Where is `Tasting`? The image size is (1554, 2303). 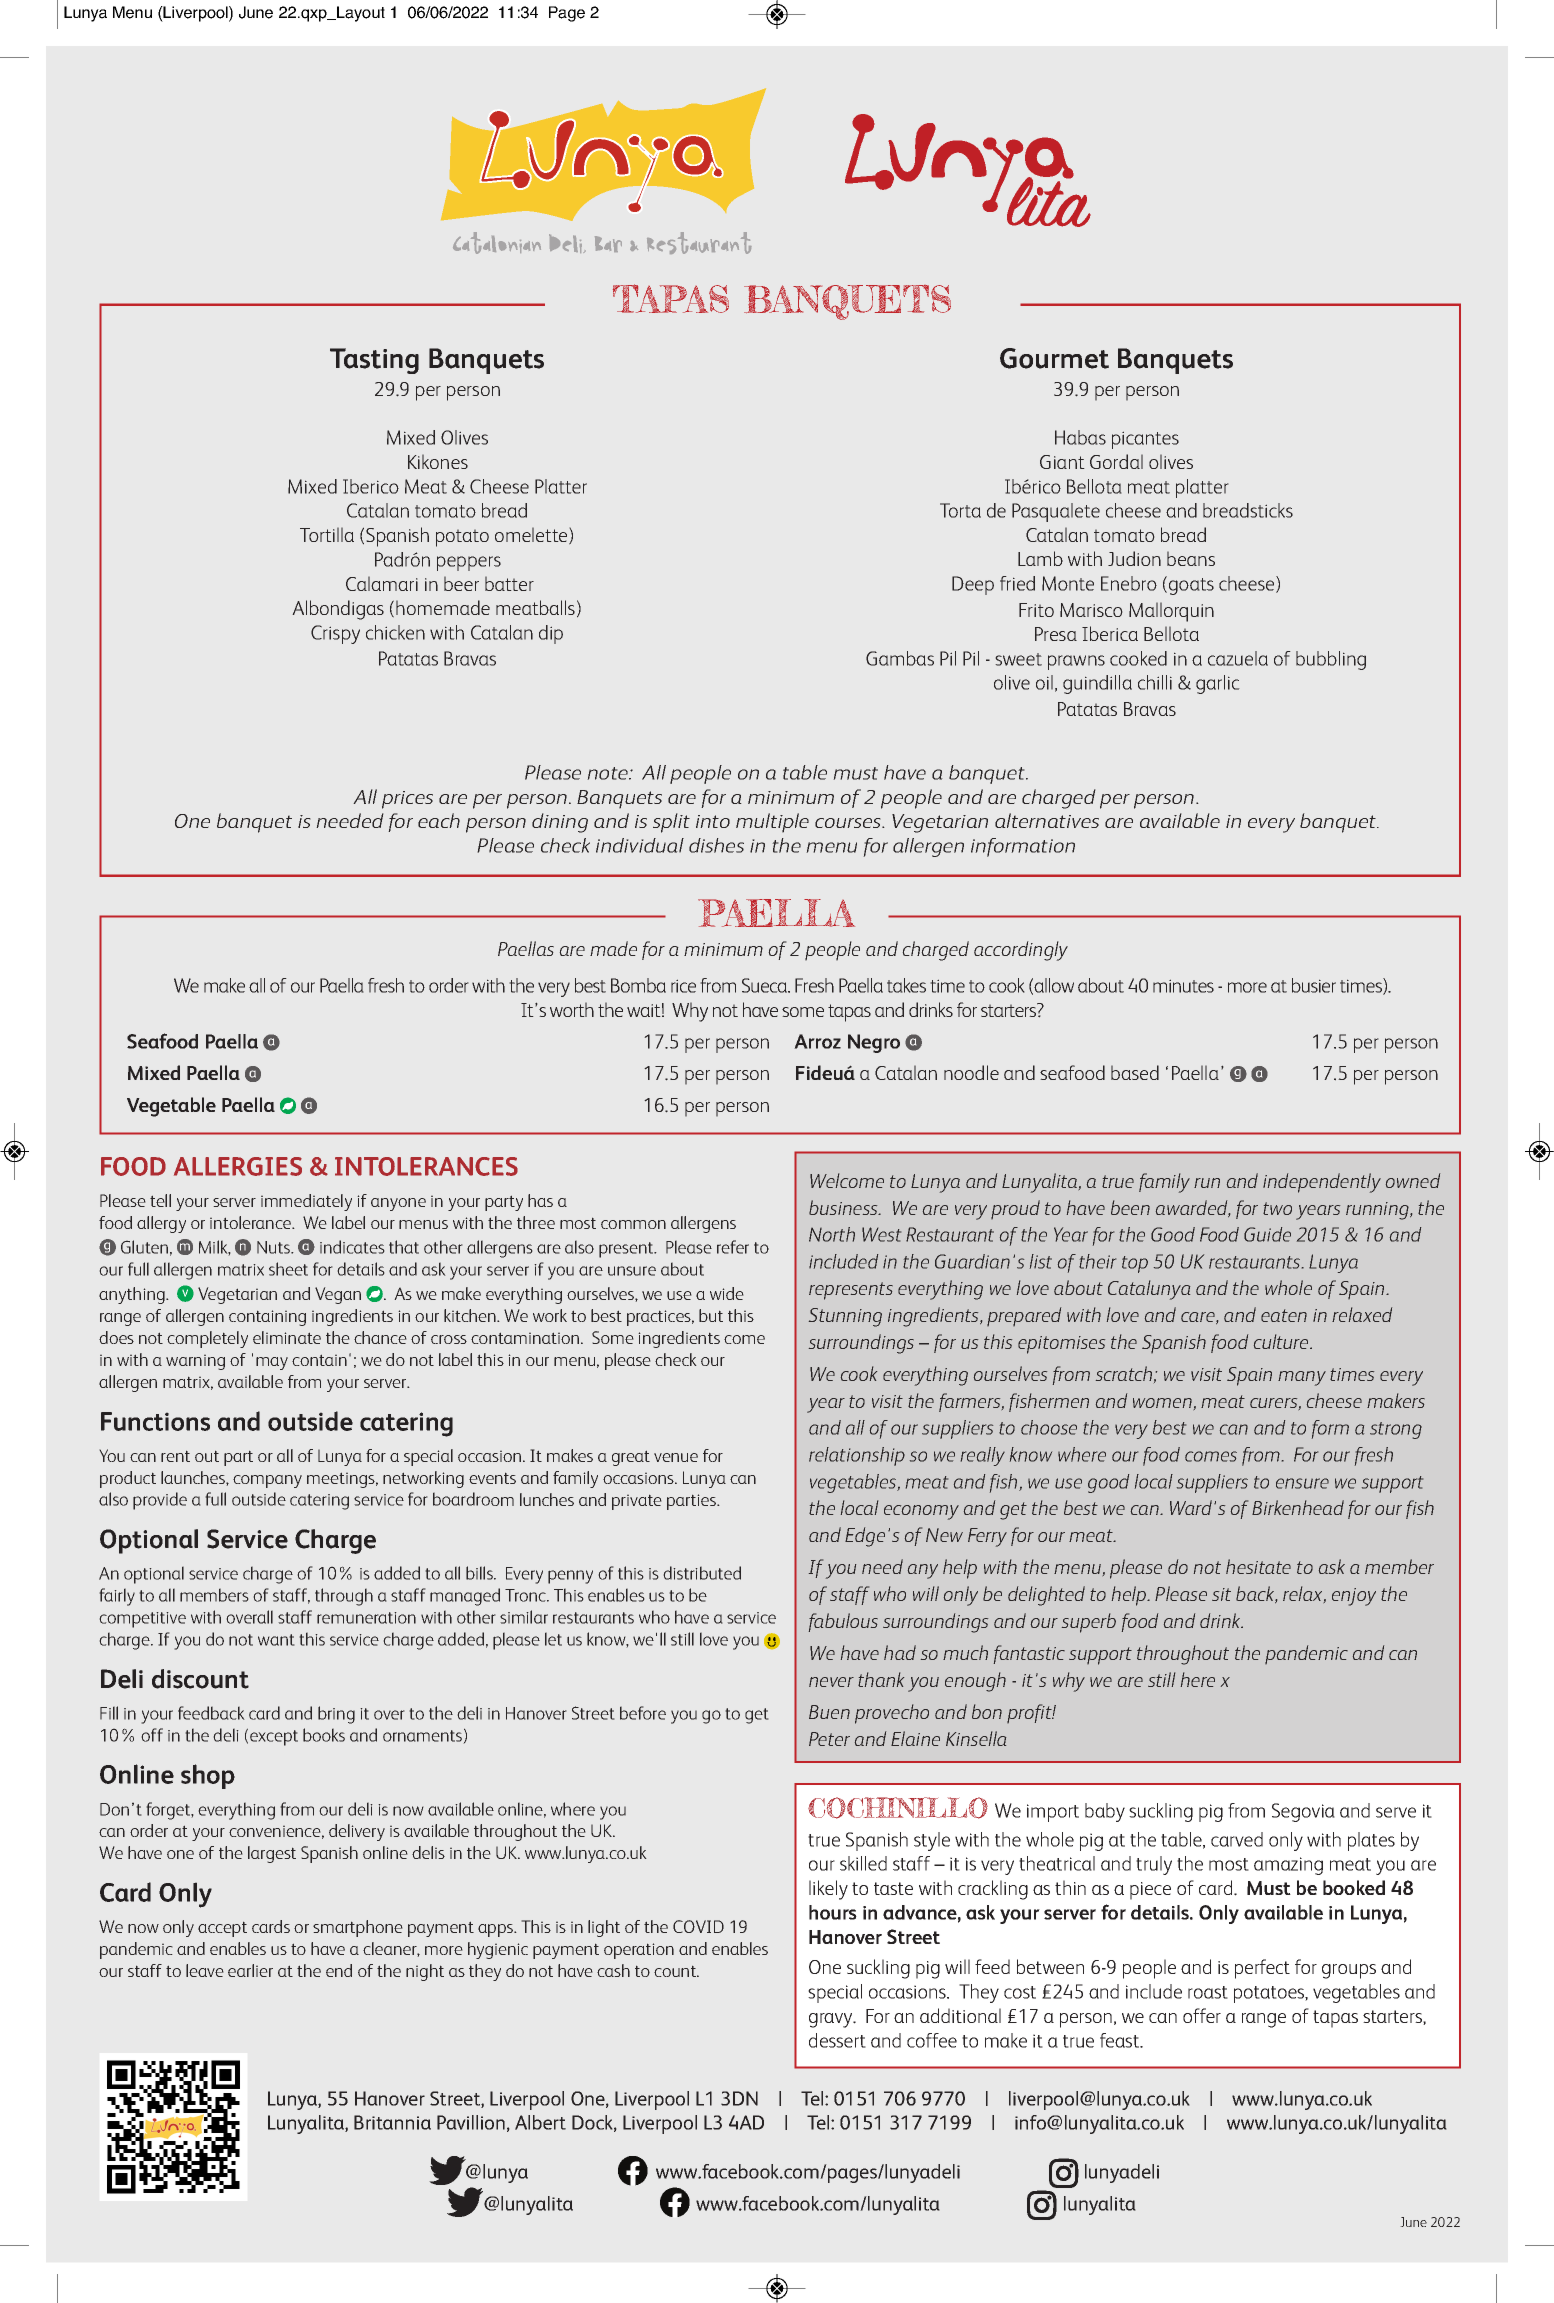
Tasting is located at coordinates (374, 361).
